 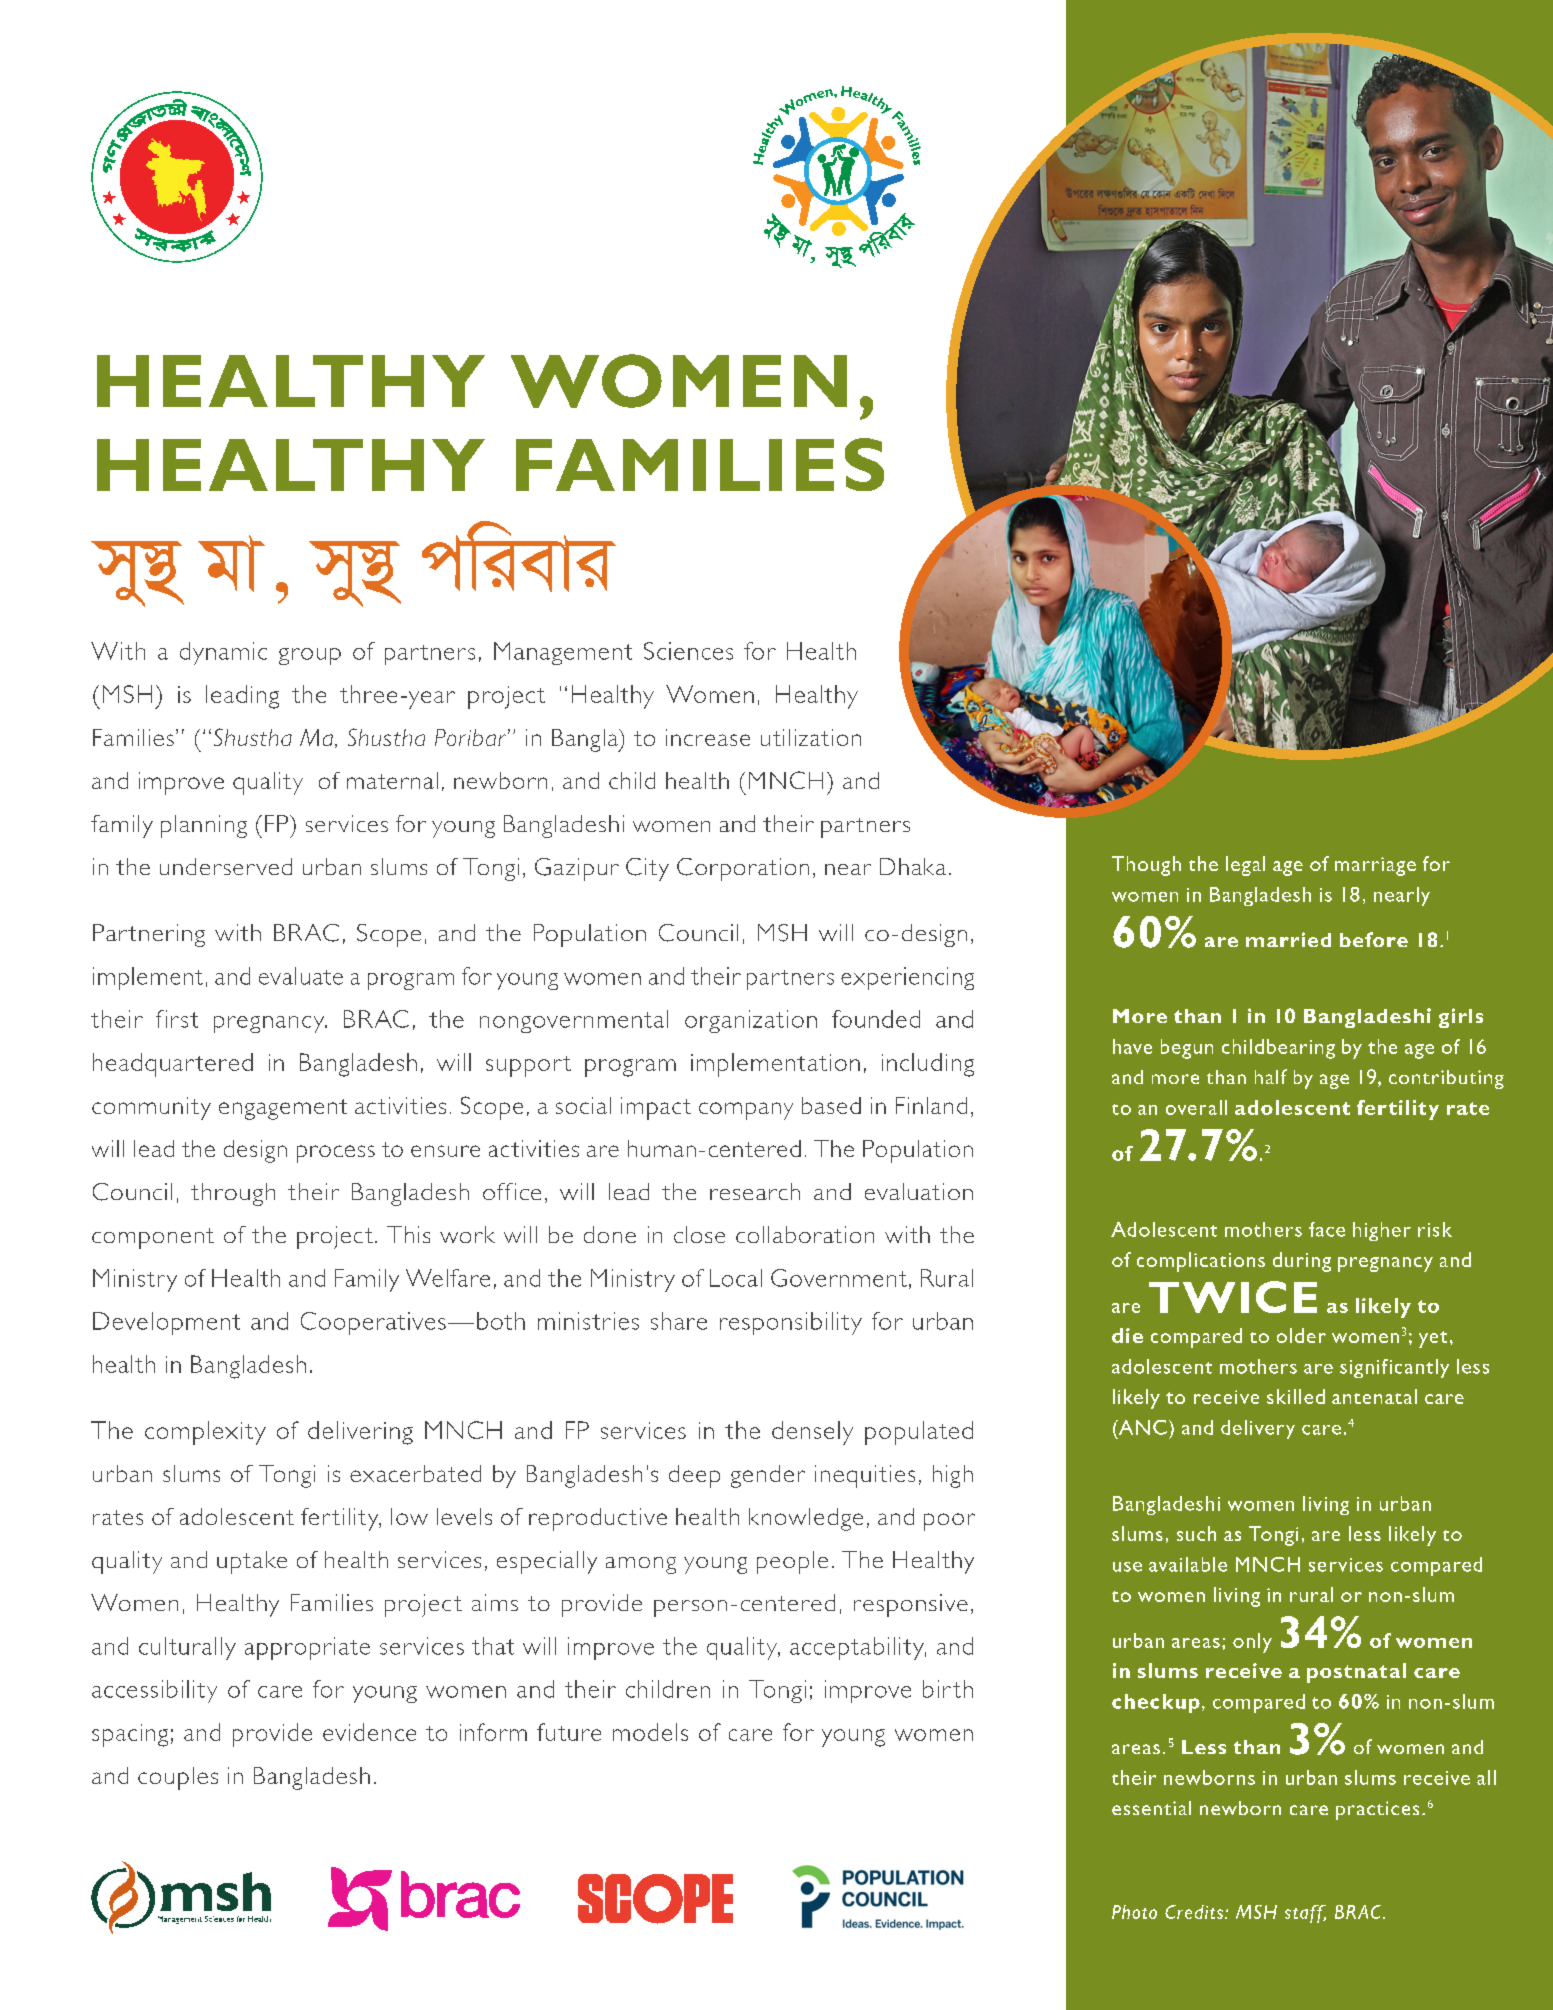 I want to click on staff, so click(x=1305, y=1914).
